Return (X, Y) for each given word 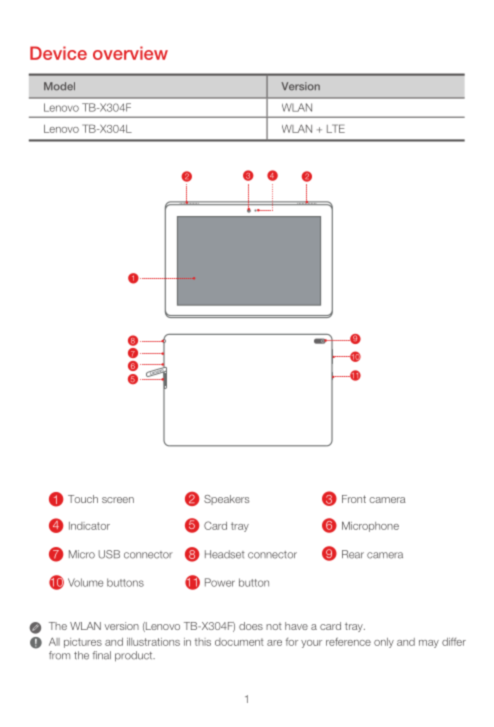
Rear (353, 554)
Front (354, 499)
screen (118, 500)
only (384, 643)
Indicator (89, 526)
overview (130, 53)
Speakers (226, 500)
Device (58, 53)
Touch (83, 499)
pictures (83, 643)
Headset (225, 554)
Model (59, 86)
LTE (336, 128)
